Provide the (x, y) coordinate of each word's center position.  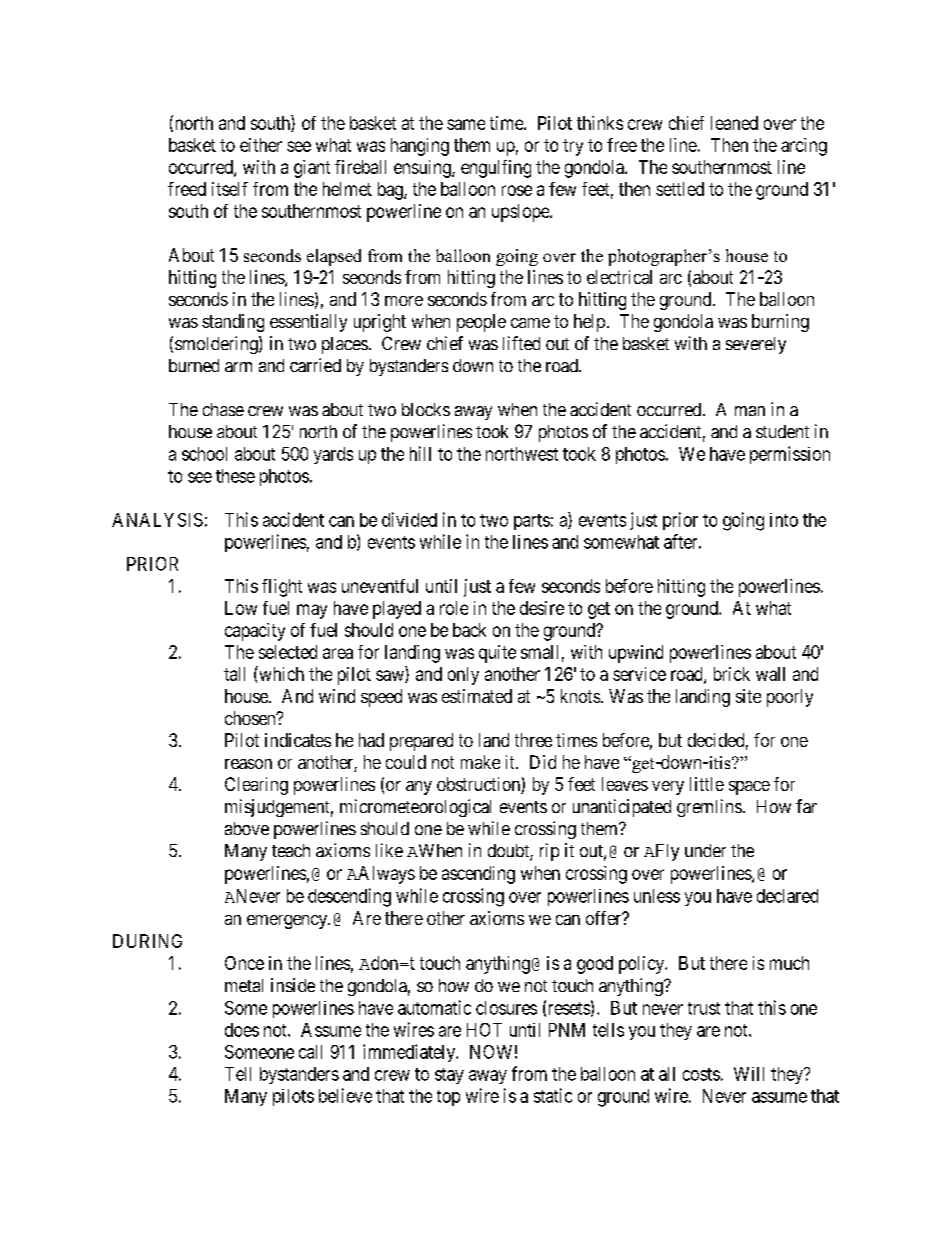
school (204, 454)
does (242, 1030)
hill (420, 453)
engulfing (496, 169)
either (261, 145)
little (707, 784)
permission (790, 455)
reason (248, 764)
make (480, 762)
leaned (734, 123)
